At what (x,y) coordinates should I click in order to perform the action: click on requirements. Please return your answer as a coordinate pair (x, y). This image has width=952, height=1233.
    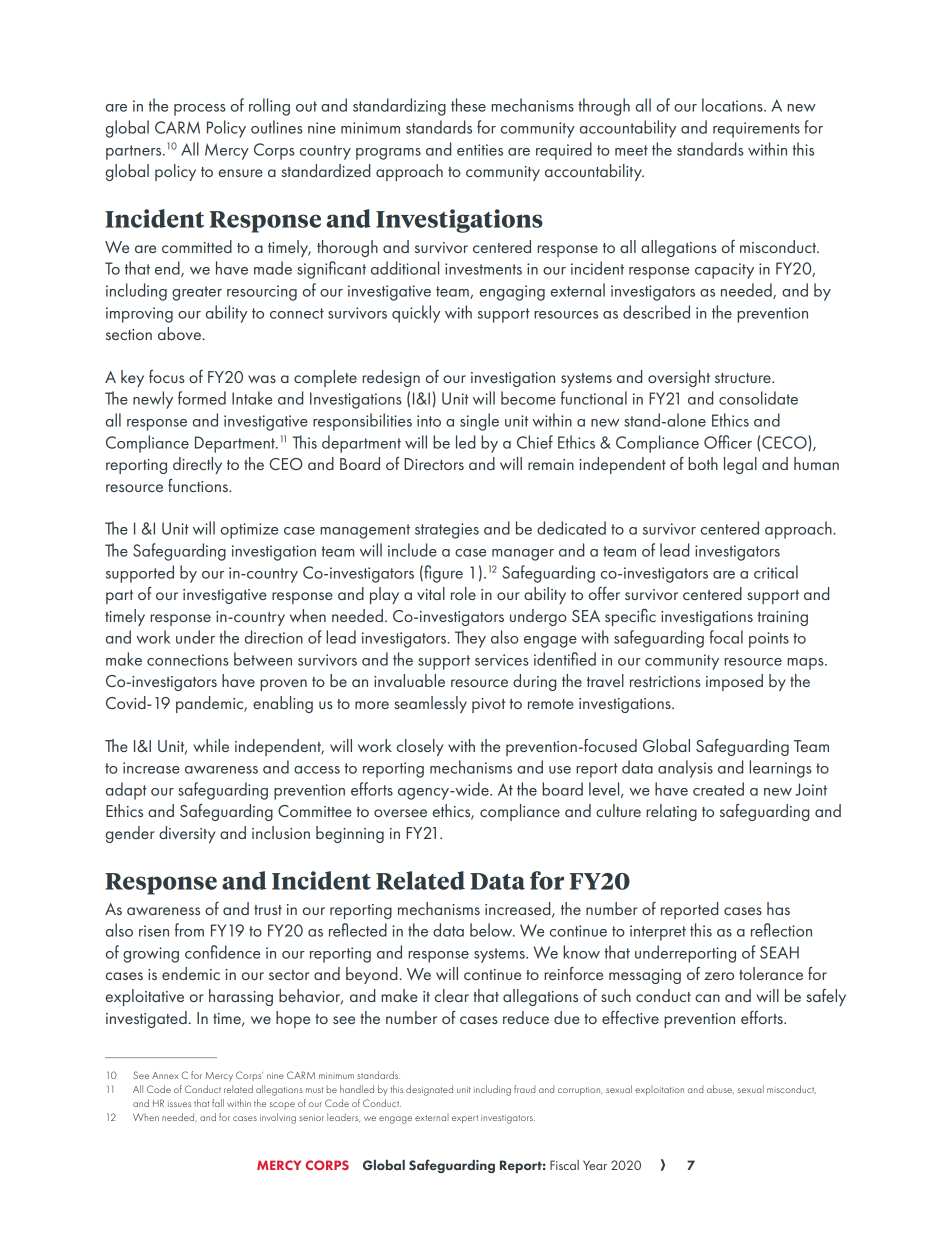
    Looking at the image, I should click on (756, 130).
